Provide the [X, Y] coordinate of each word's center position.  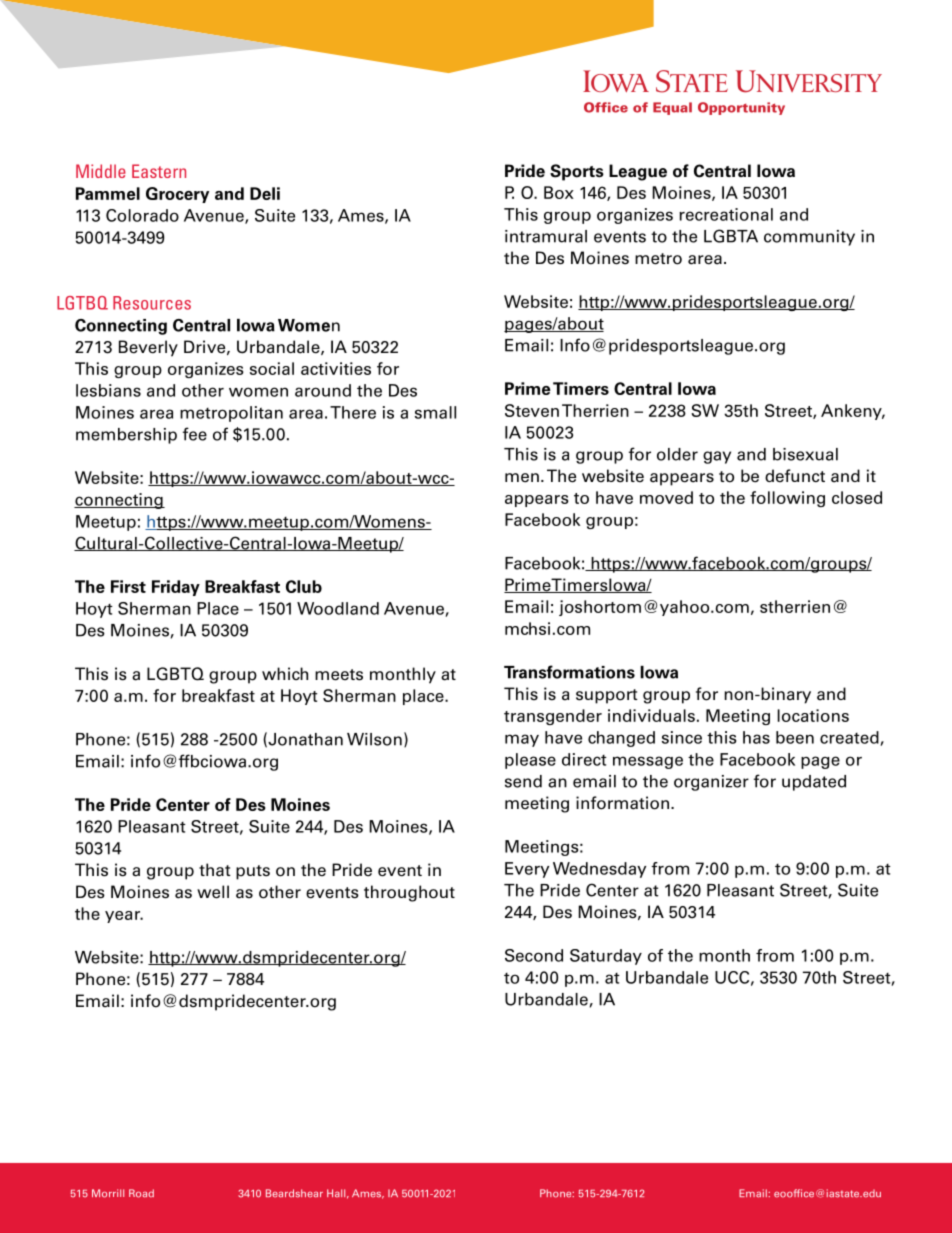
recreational [726, 214]
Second [534, 955]
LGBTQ [175, 674]
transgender [553, 717]
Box [559, 192]
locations [813, 715]
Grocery [177, 195]
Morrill [108, 1193]
